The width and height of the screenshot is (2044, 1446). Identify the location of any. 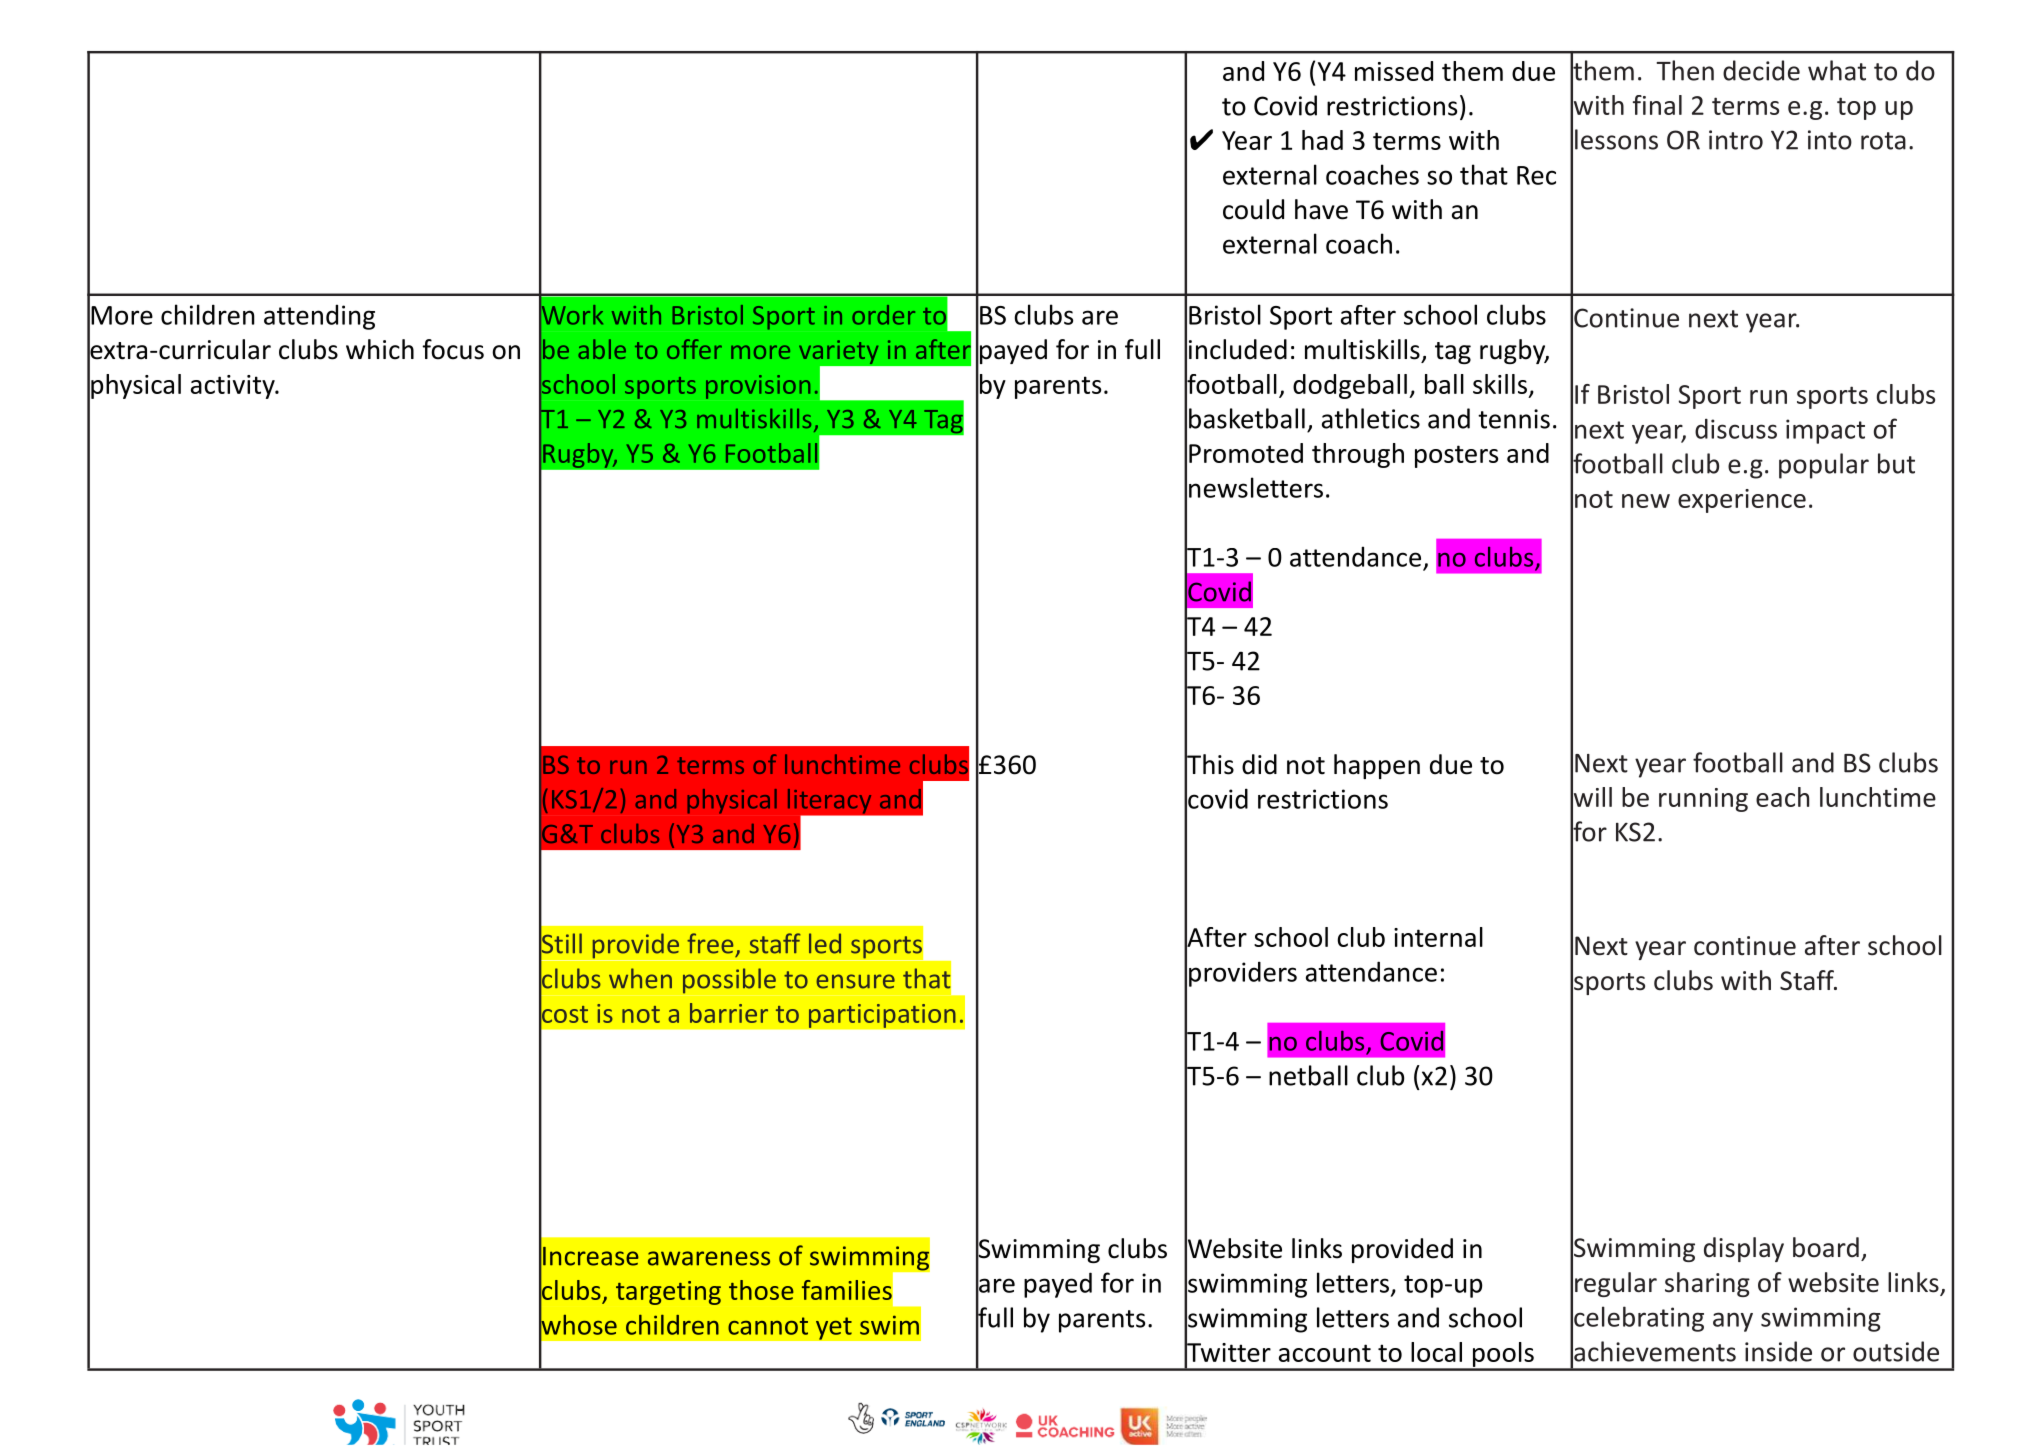
(1733, 1322).
